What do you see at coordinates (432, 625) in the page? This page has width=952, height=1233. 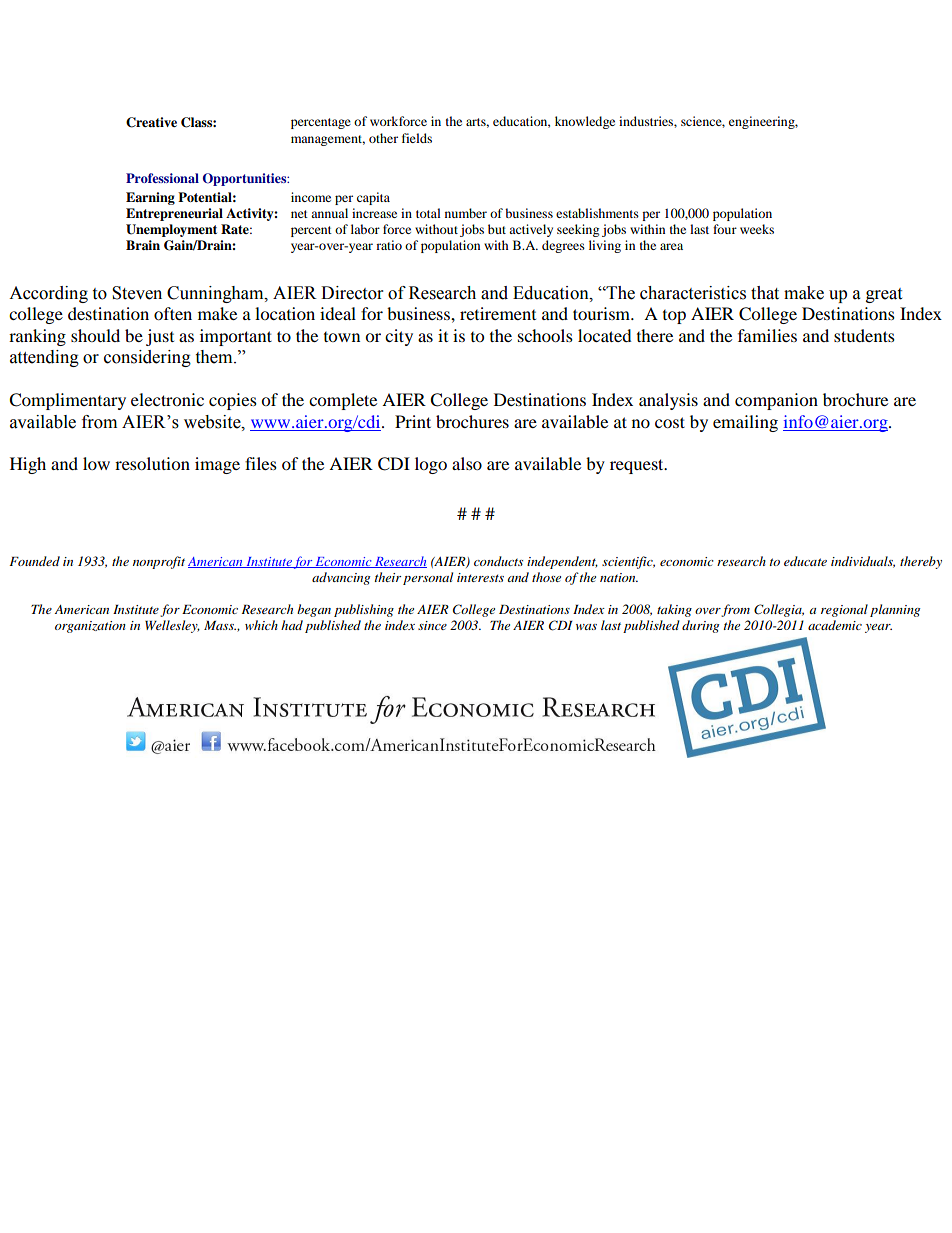 I see `since` at bounding box center [432, 625].
